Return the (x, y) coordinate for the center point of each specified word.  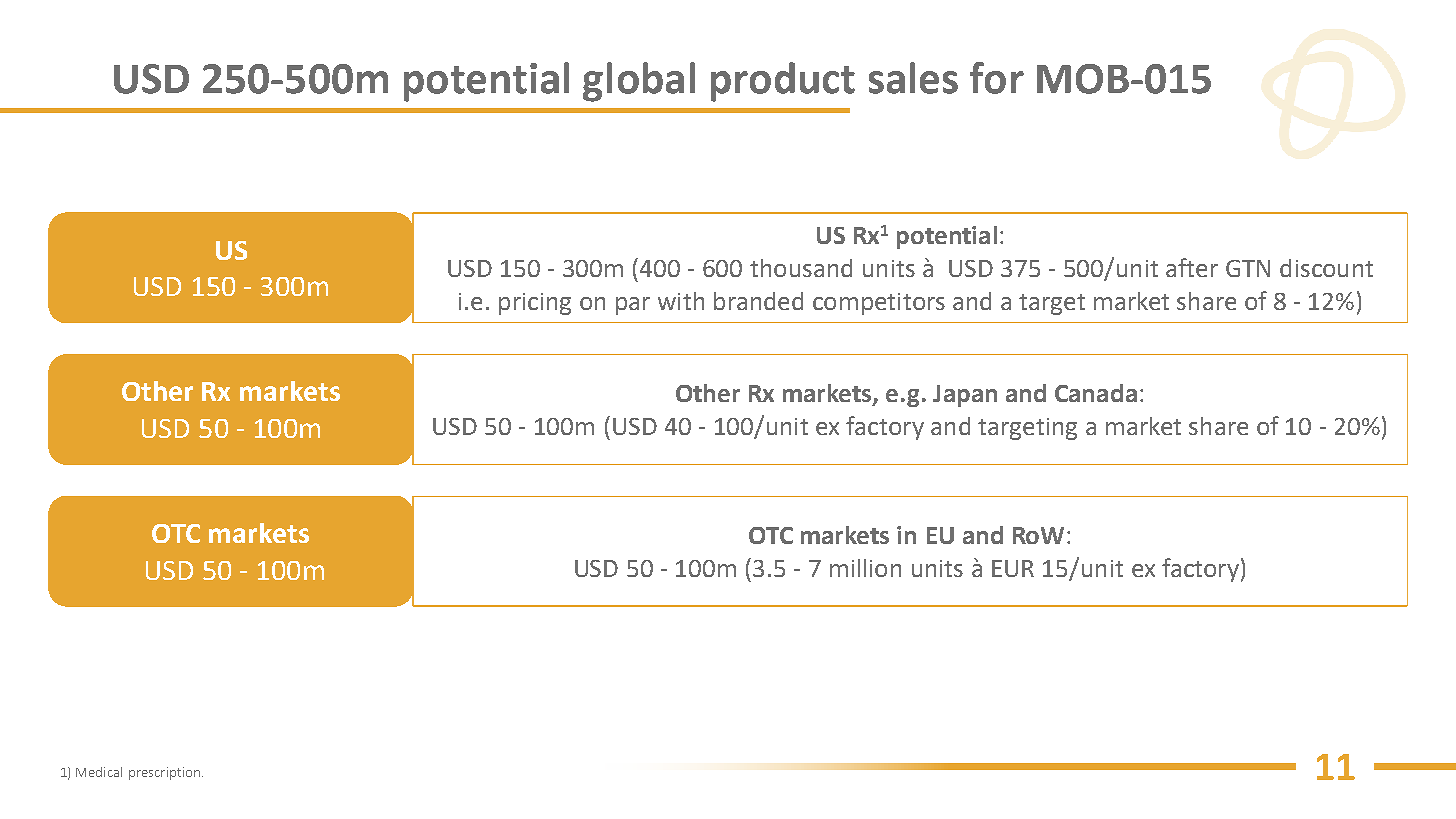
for (997, 78)
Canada (1096, 393)
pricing (535, 304)
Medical (99, 772)
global (639, 82)
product (783, 82)
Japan (965, 396)
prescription (164, 773)
